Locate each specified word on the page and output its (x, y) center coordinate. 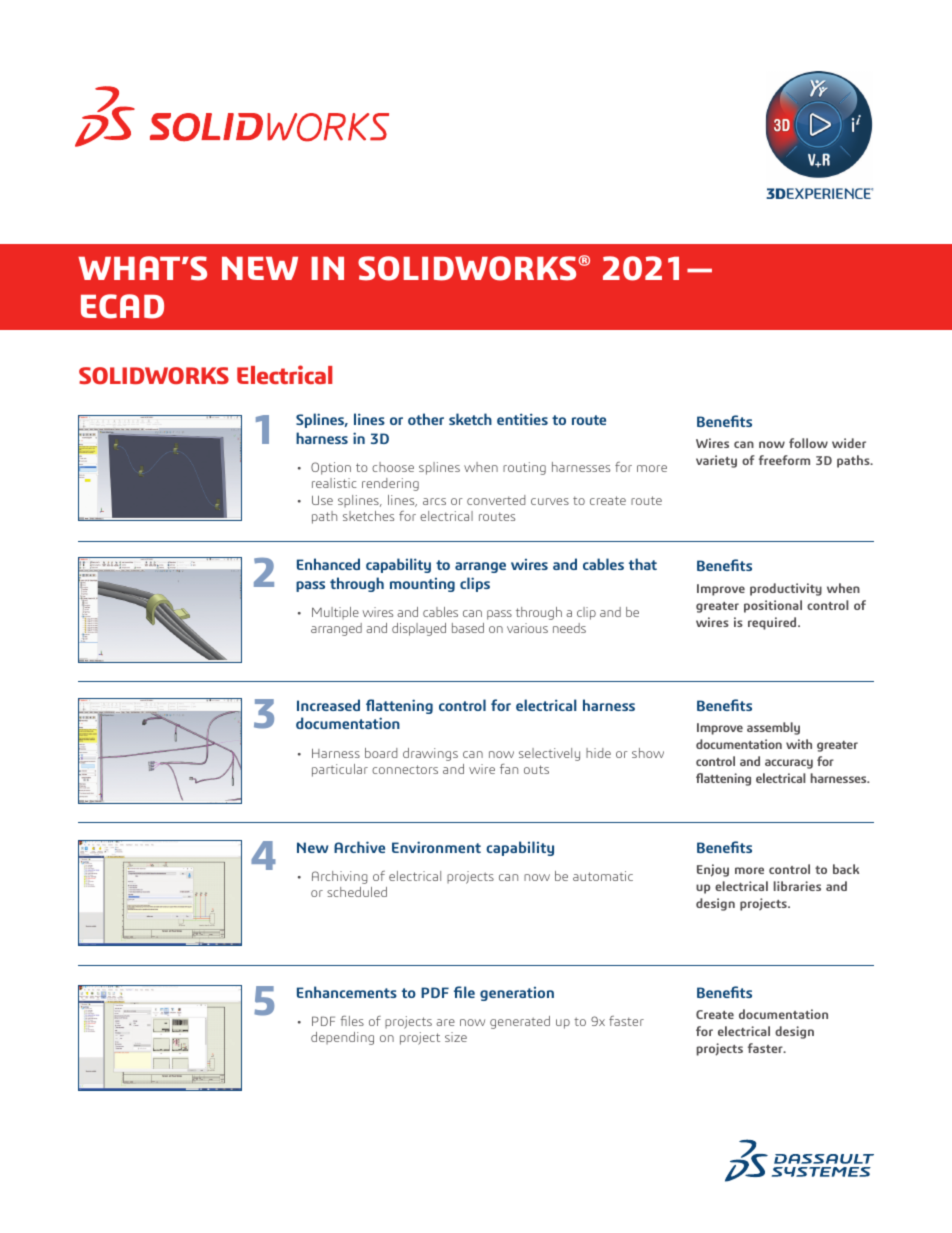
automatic (603, 876)
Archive (359, 847)
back (846, 869)
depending (342, 1038)
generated (520, 1022)
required (773, 623)
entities (522, 419)
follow (808, 443)
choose (393, 467)
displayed (419, 629)
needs (569, 628)
